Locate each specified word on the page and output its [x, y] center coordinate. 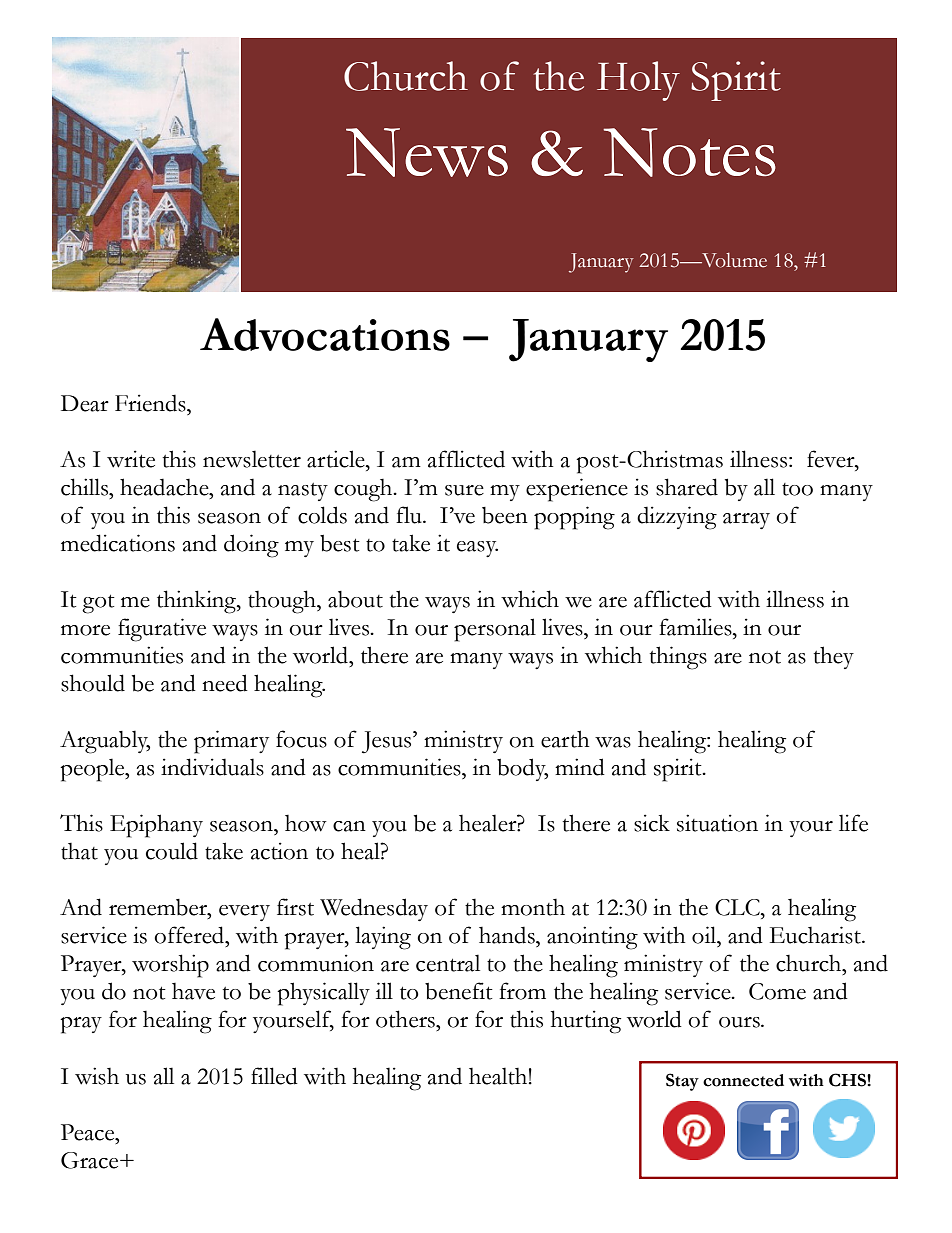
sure [464, 490]
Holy [638, 81]
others [406, 1019]
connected [743, 1080]
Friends [151, 403]
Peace [89, 1132]
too [797, 489]
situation [717, 823]
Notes [689, 152]
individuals [212, 767]
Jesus [388, 742]
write [131, 459]
